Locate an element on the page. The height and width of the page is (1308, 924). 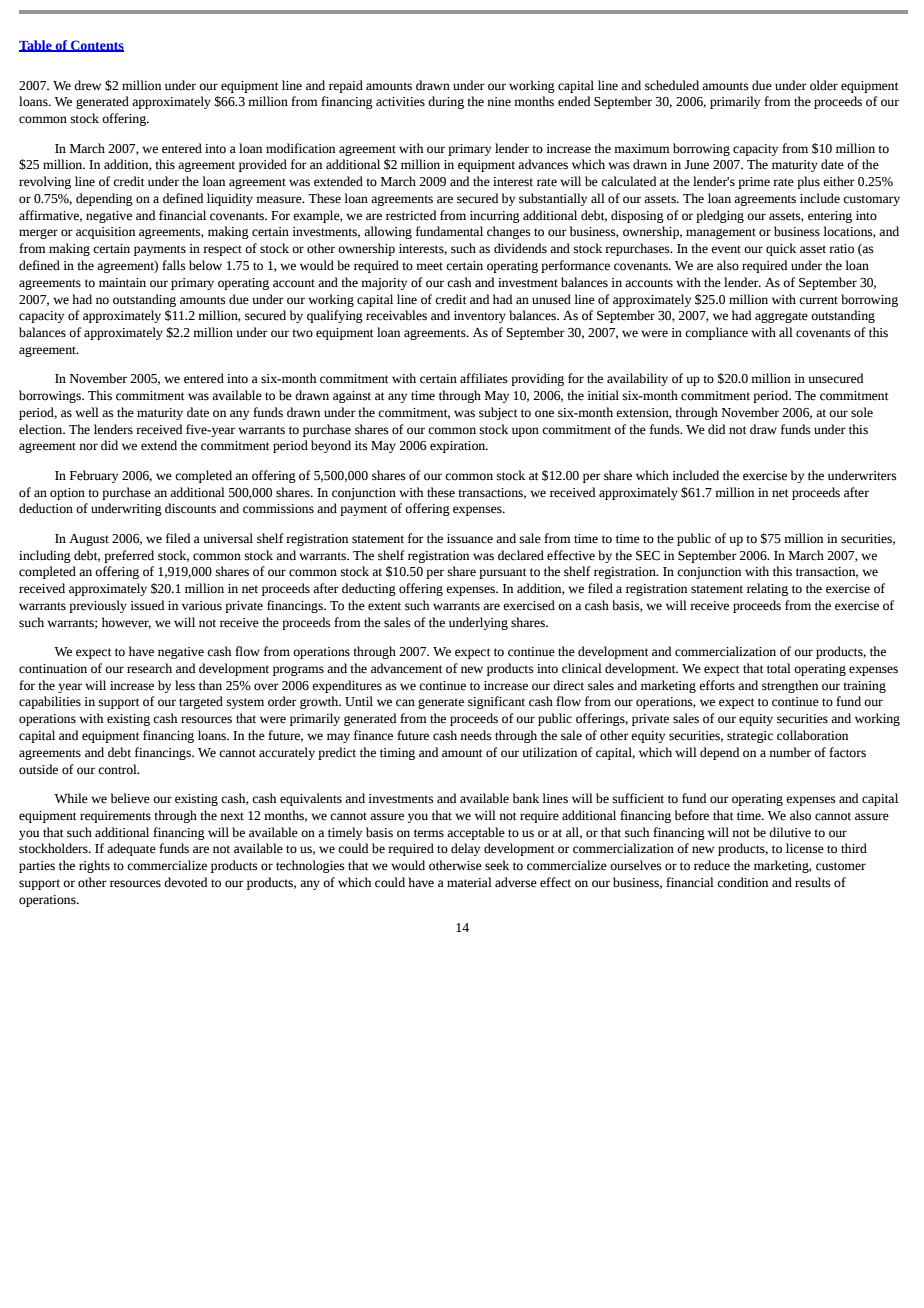
adequate is located at coordinates (131, 849).
